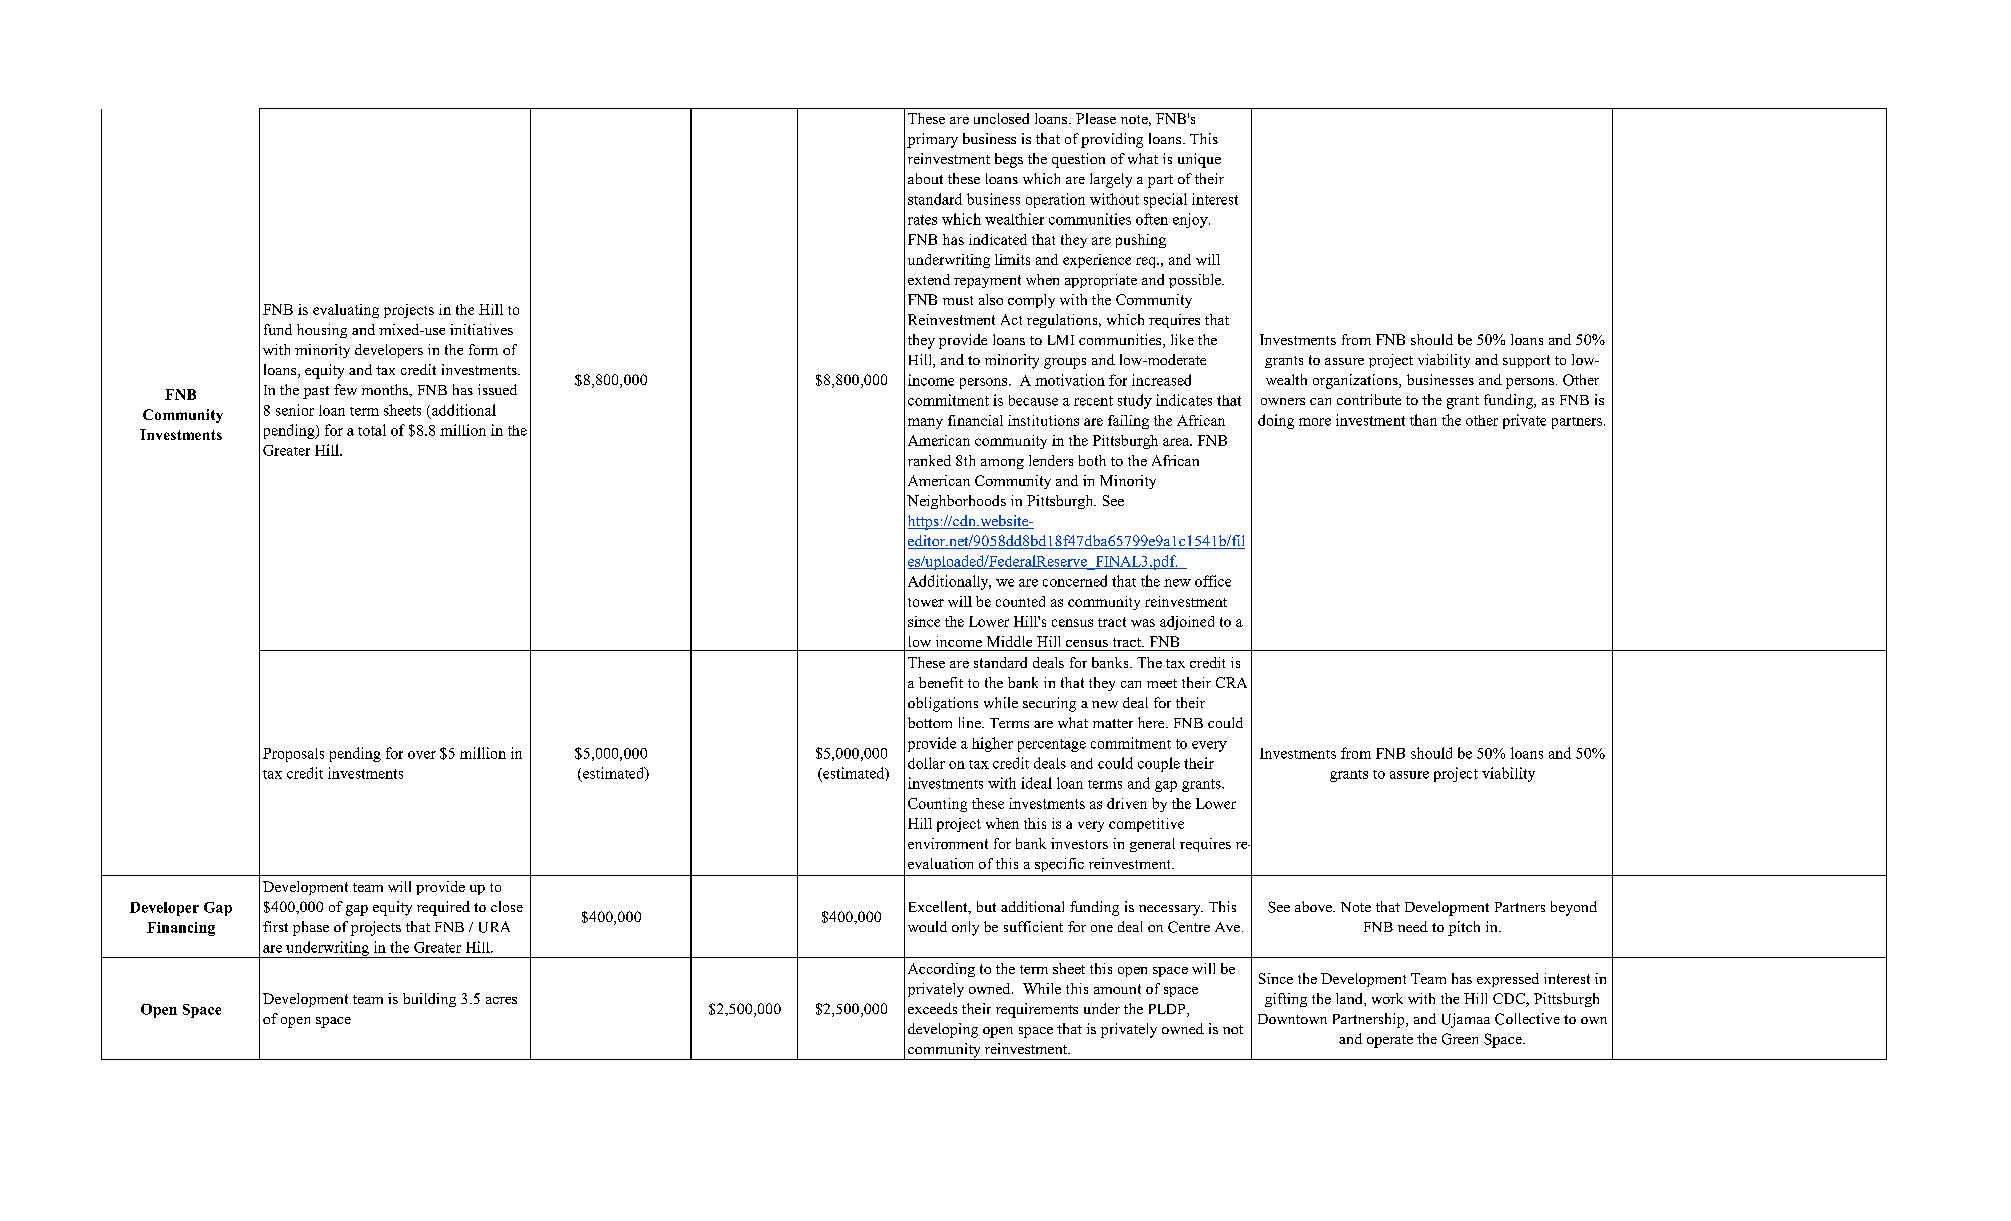 This screenshot has height=1221, width=2011. Describe the element at coordinates (346, 311) in the screenshot. I see `evaluating` at that location.
